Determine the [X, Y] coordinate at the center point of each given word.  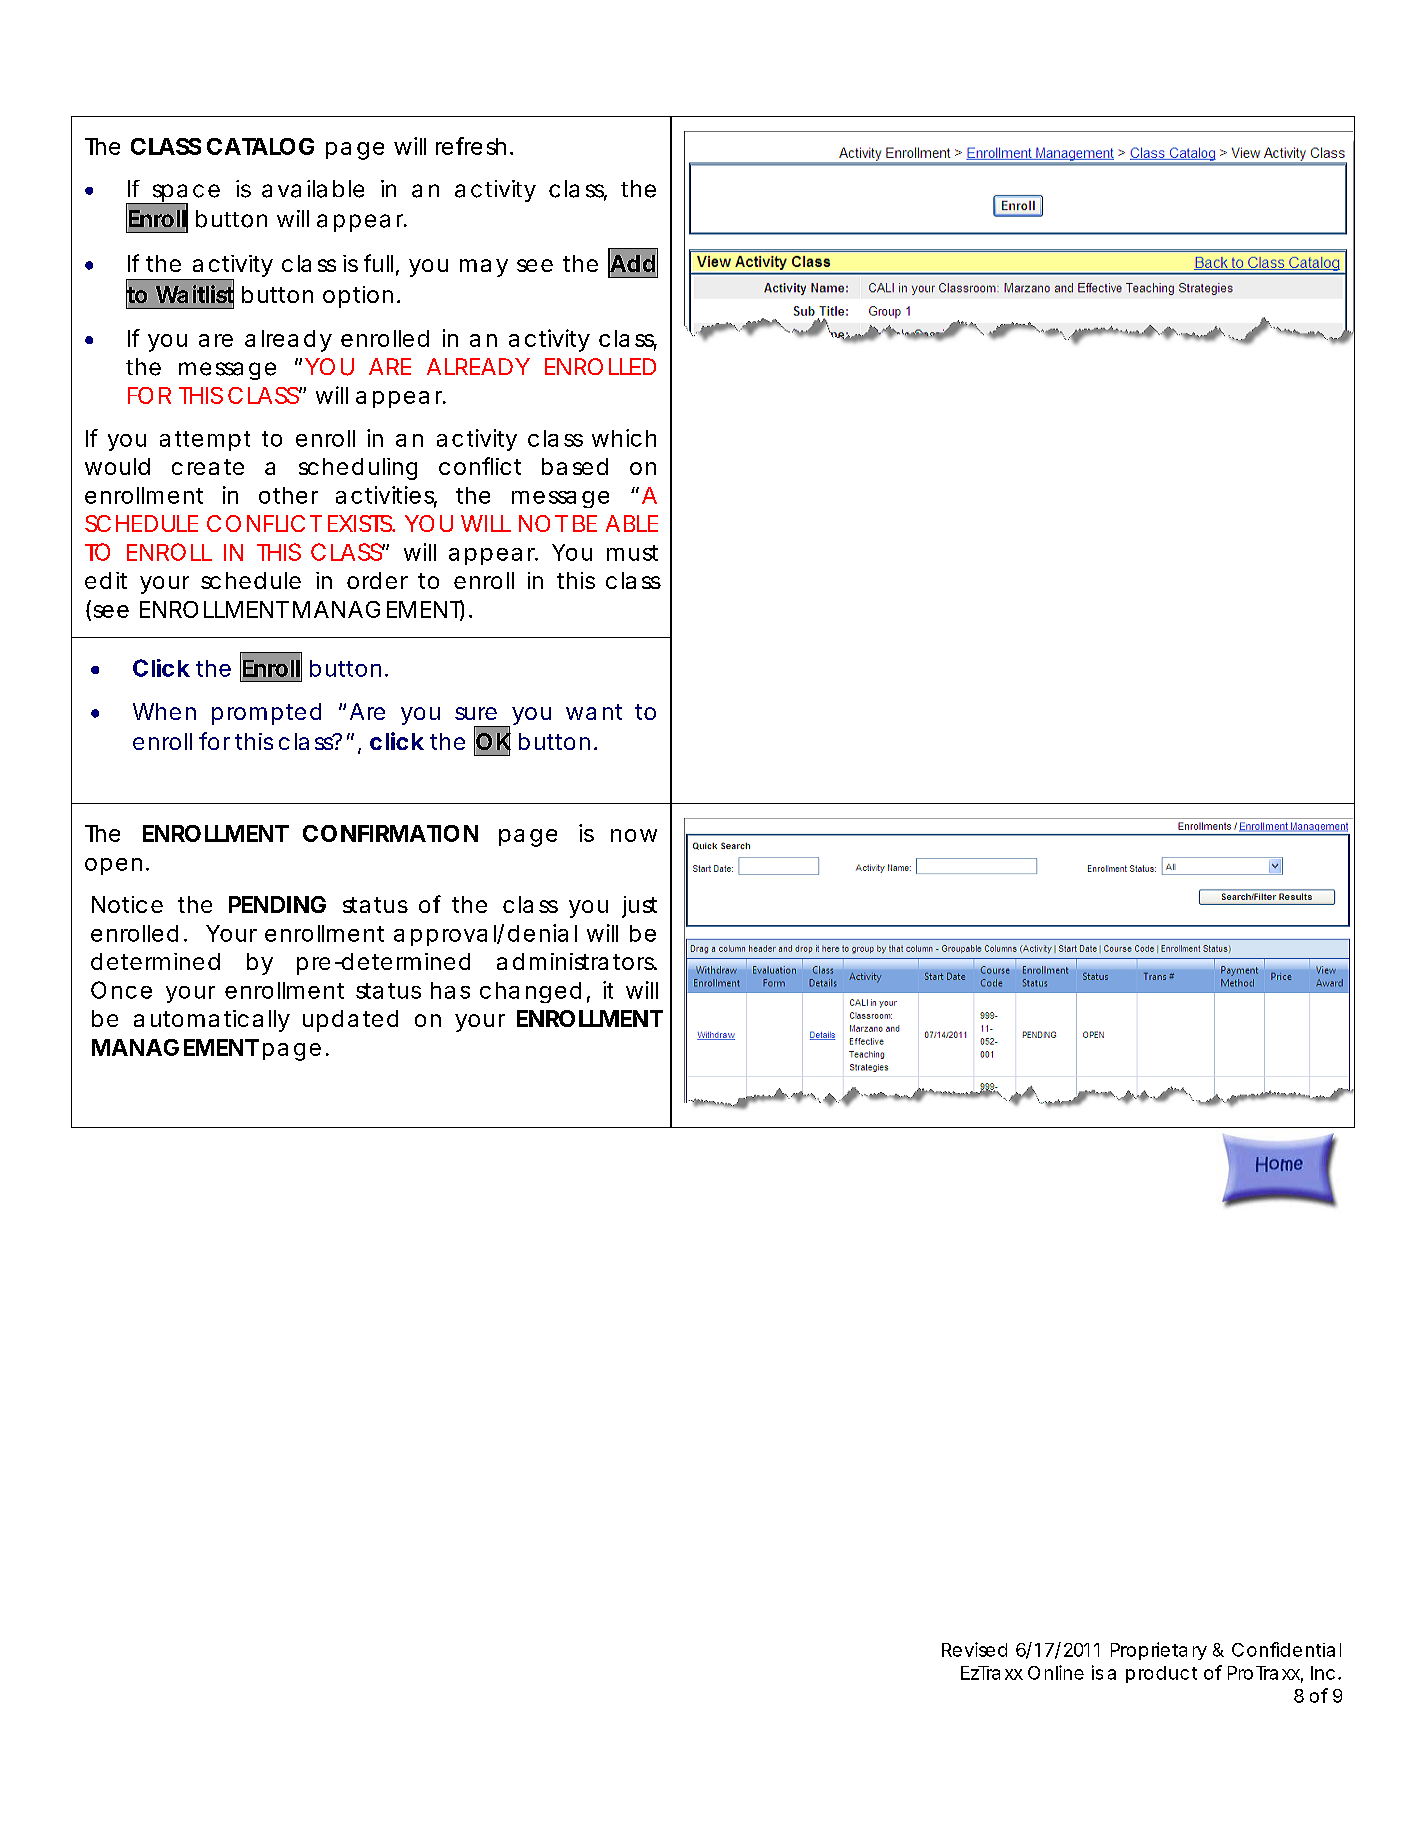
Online [1056, 1672]
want [594, 712]
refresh [471, 146]
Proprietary [1159, 1651]
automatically [212, 1021]
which [624, 438]
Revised [974, 1649]
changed [530, 992]
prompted [266, 714]
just [639, 907]
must [632, 553]
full [378, 263]
